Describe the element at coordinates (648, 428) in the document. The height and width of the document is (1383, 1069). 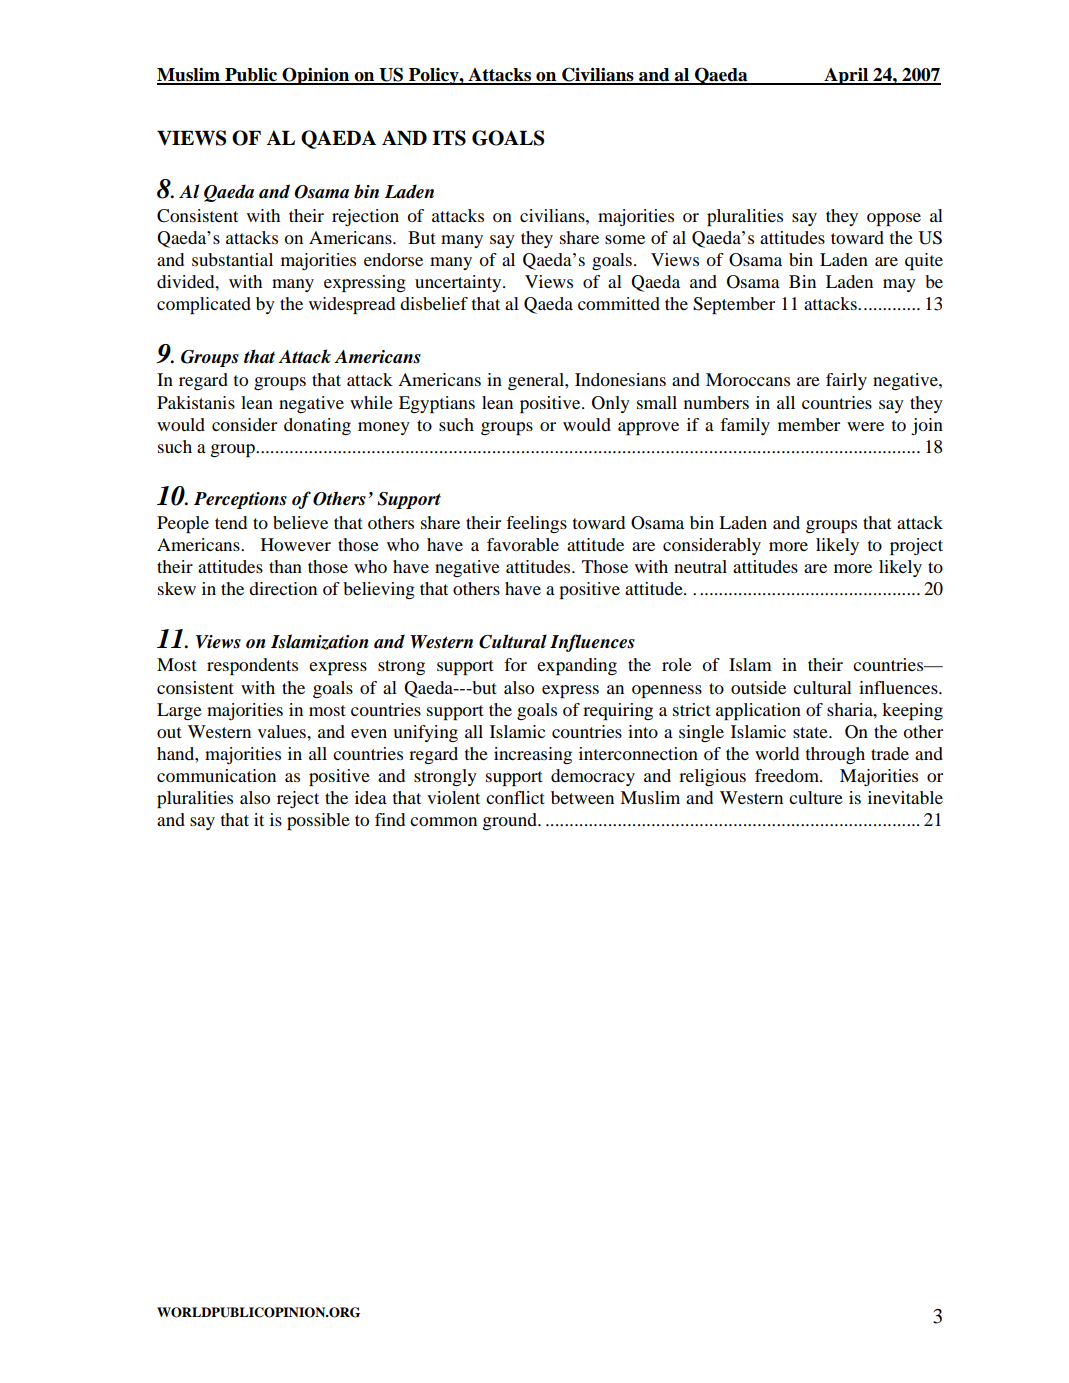
I see `approve` at that location.
